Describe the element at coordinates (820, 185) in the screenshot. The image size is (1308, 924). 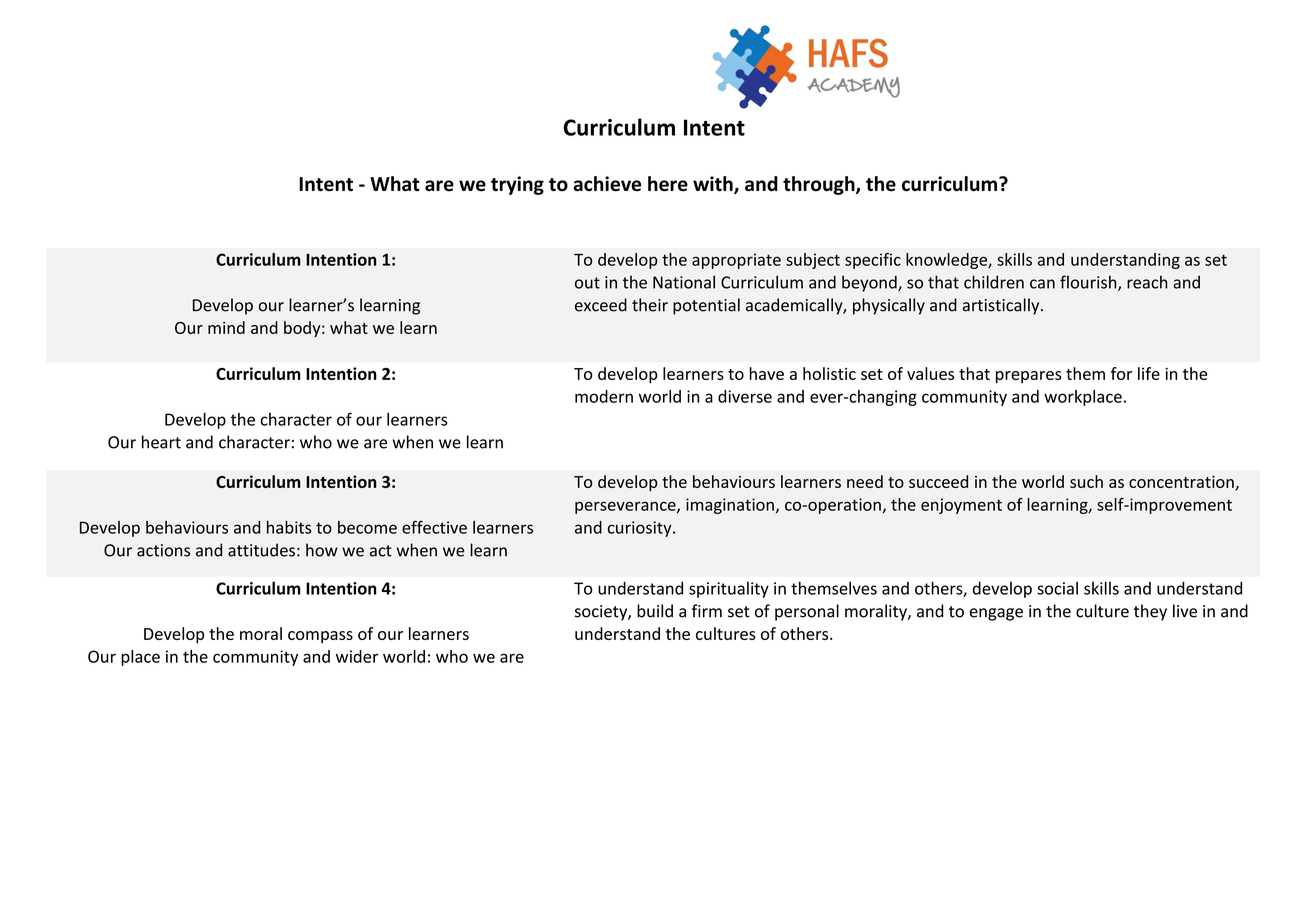
I see `through` at that location.
